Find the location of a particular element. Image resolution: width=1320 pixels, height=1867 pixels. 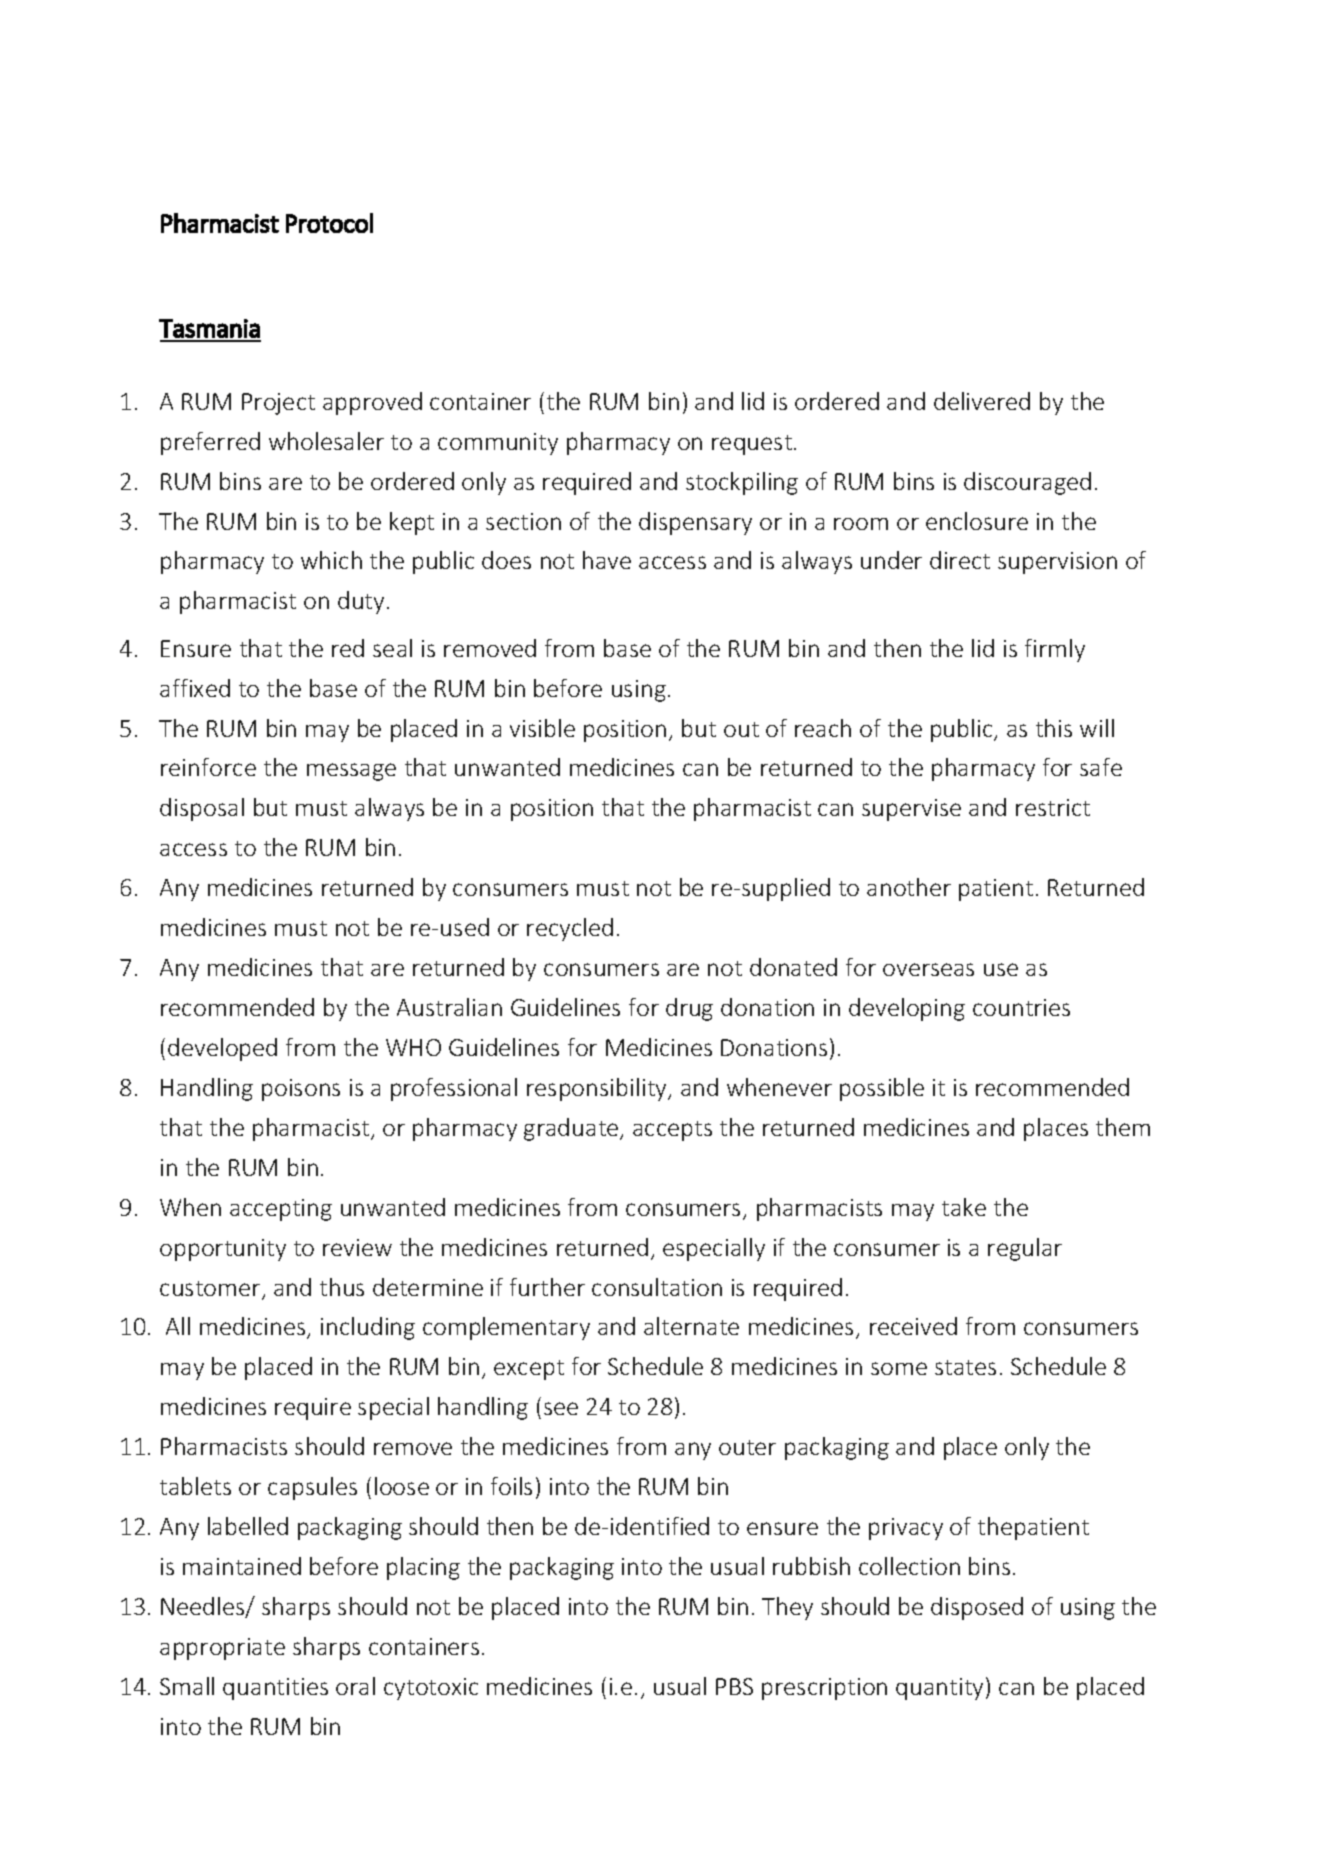

restrict is located at coordinates (1053, 807).
